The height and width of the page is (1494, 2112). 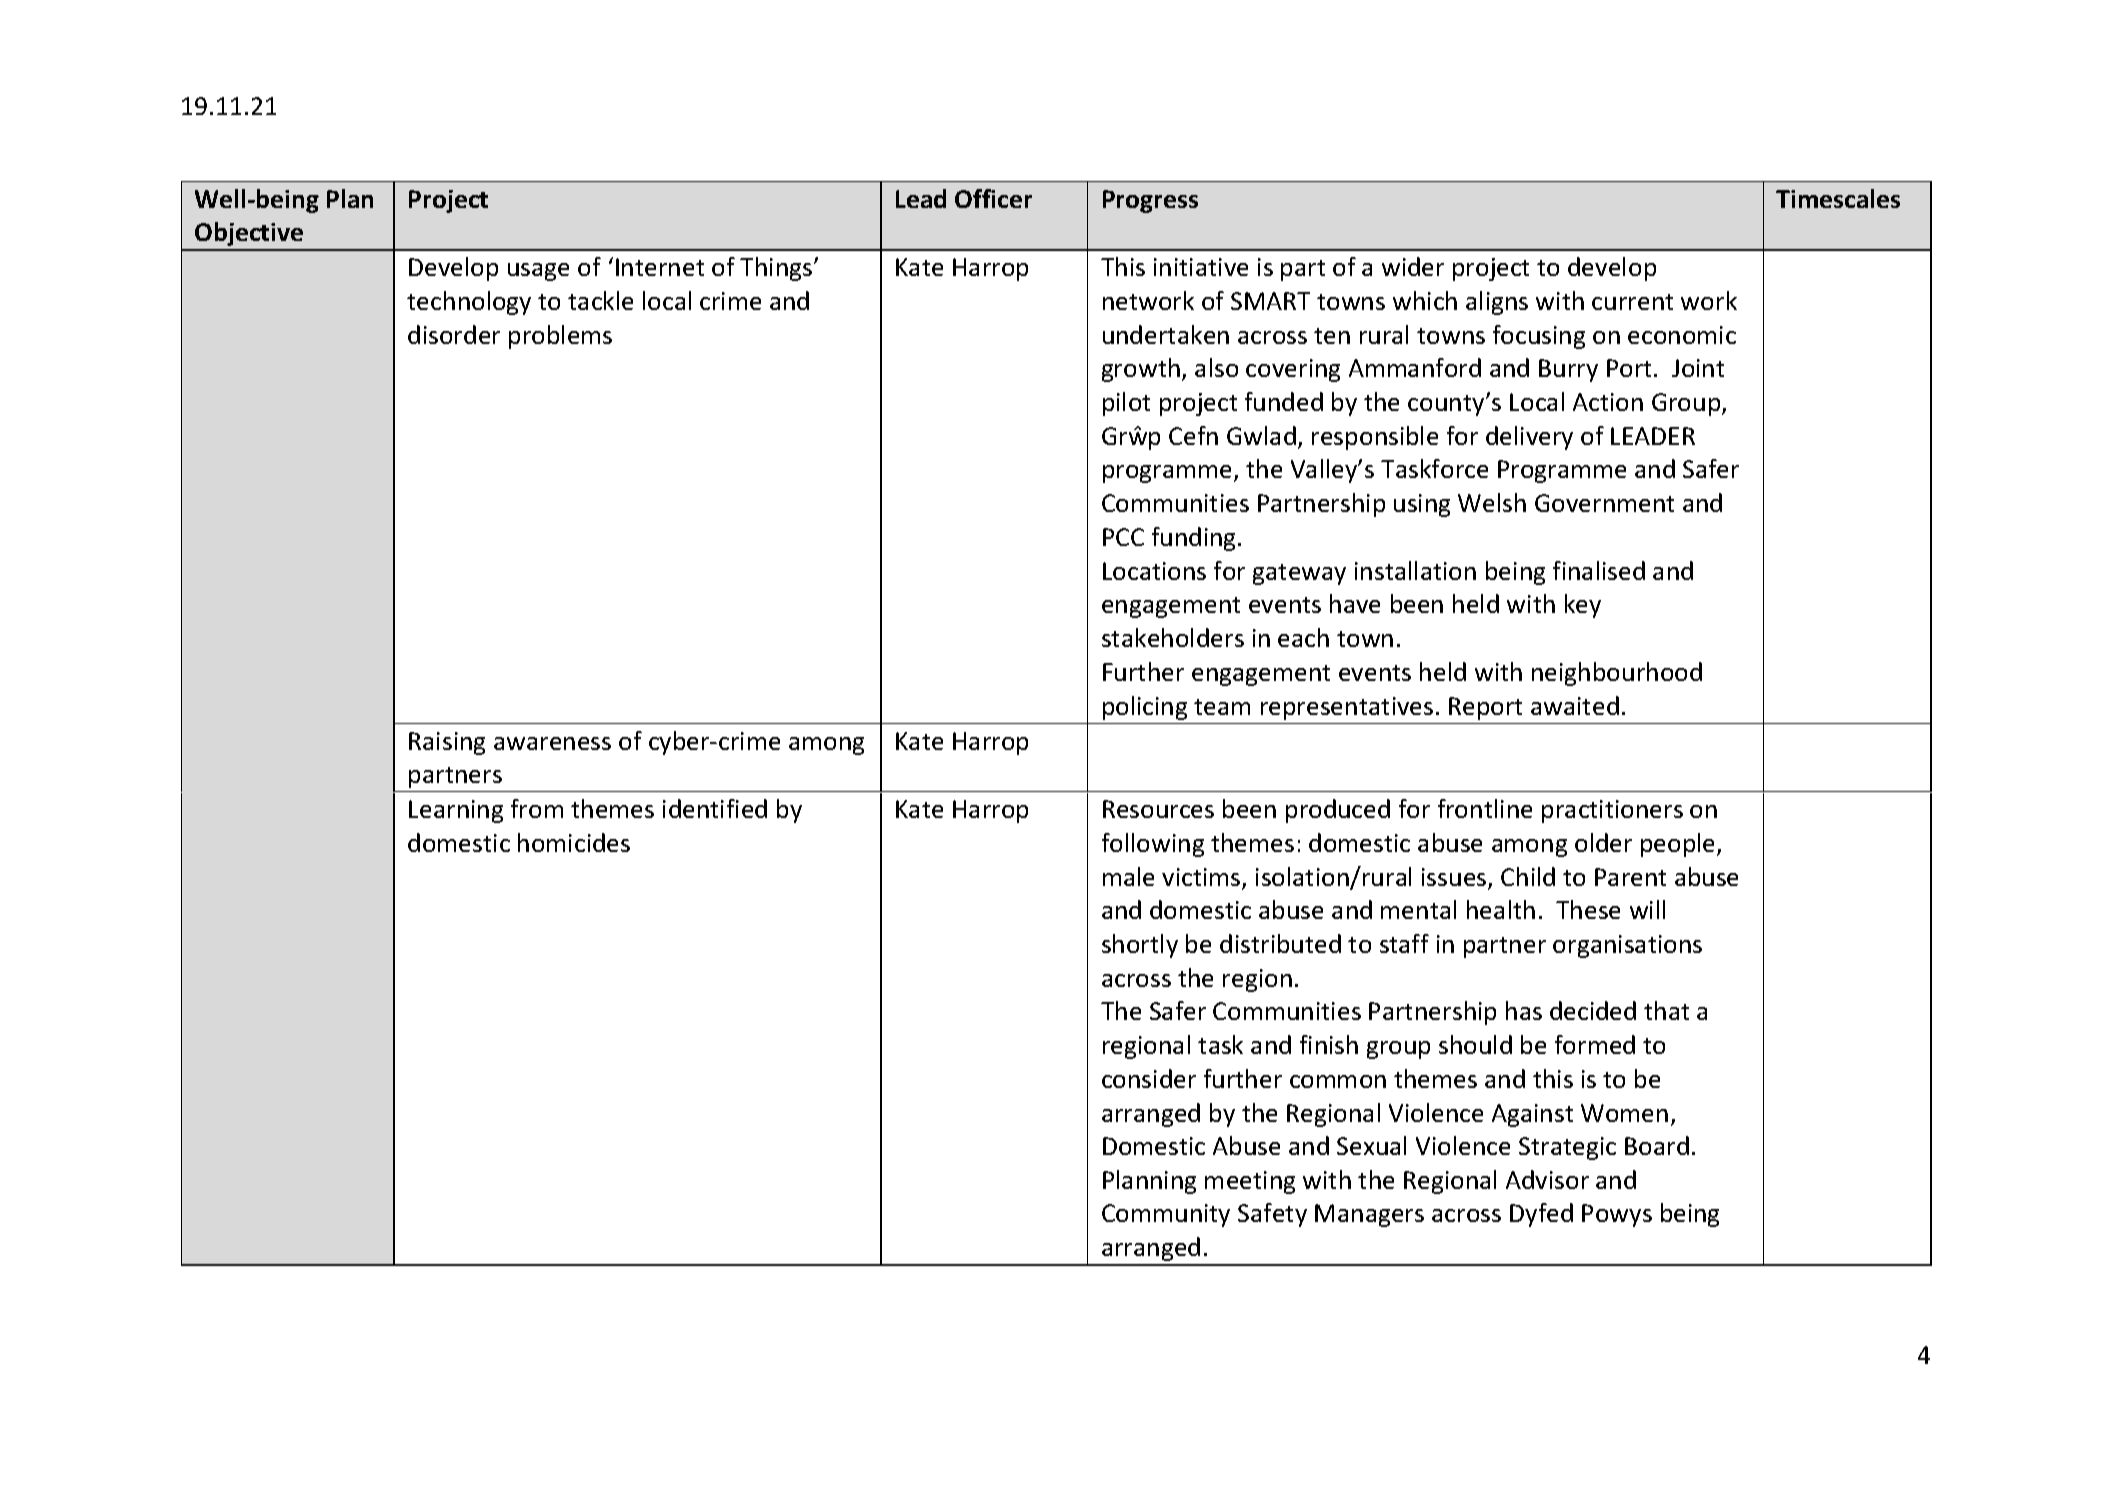 I want to click on Progress, so click(x=1150, y=201).
